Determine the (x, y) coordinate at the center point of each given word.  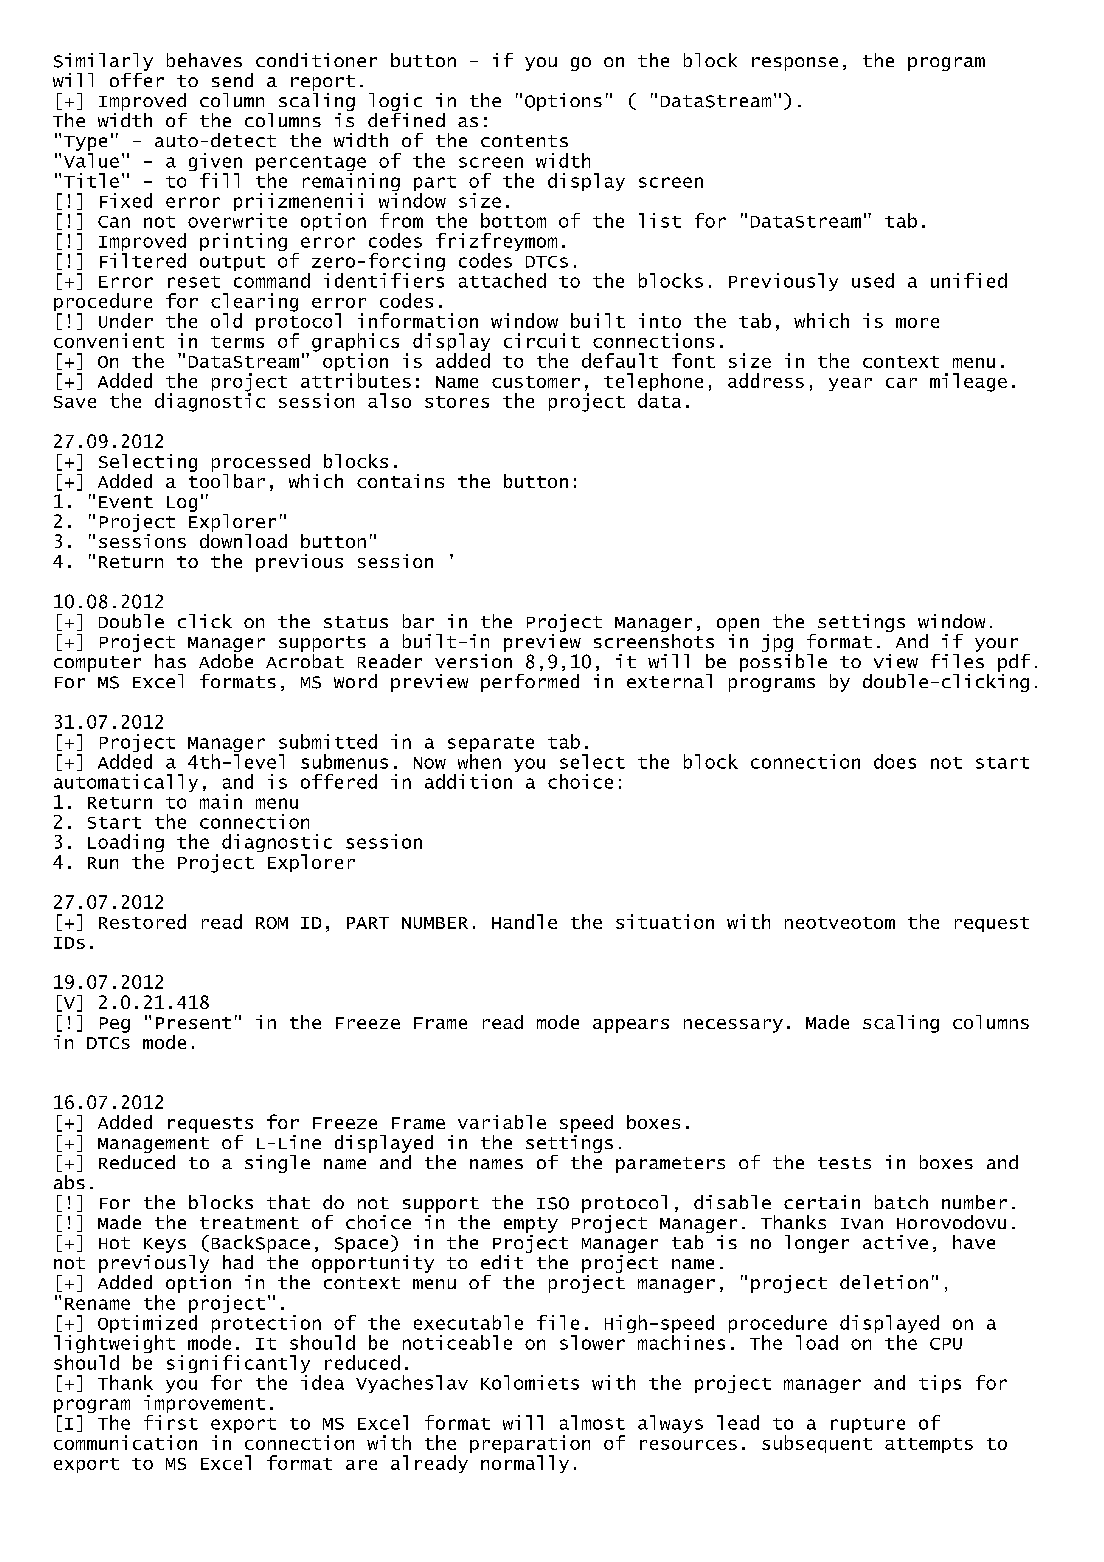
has (170, 661)
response (795, 64)
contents (524, 141)
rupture (868, 1425)
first (171, 1422)
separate (491, 744)
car (901, 383)
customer (536, 382)
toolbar (227, 479)
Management (153, 1145)
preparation (530, 1445)
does (895, 761)
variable (502, 1122)
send (232, 80)
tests (844, 1163)
